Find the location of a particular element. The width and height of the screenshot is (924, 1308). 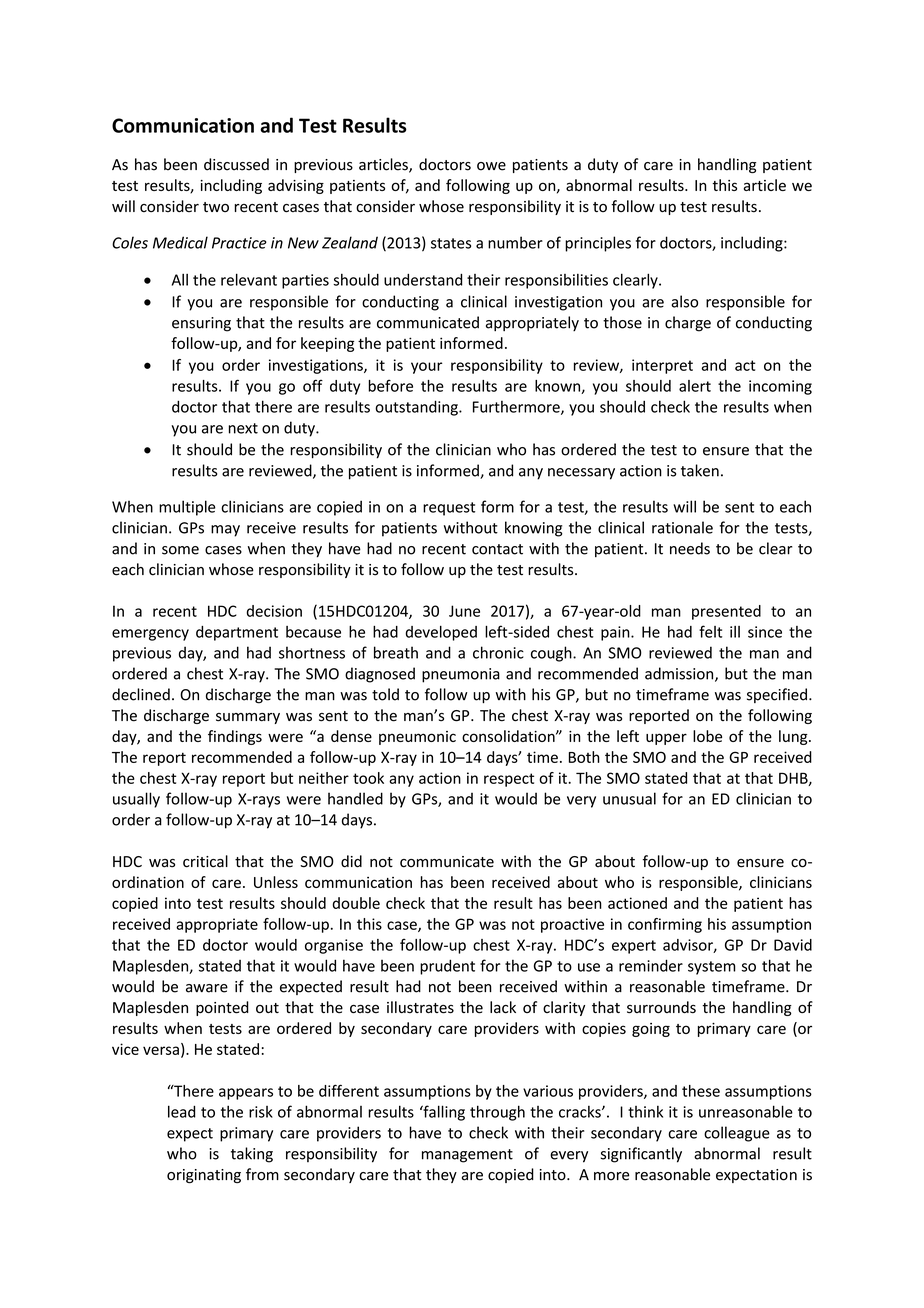

principles is located at coordinates (598, 244).
